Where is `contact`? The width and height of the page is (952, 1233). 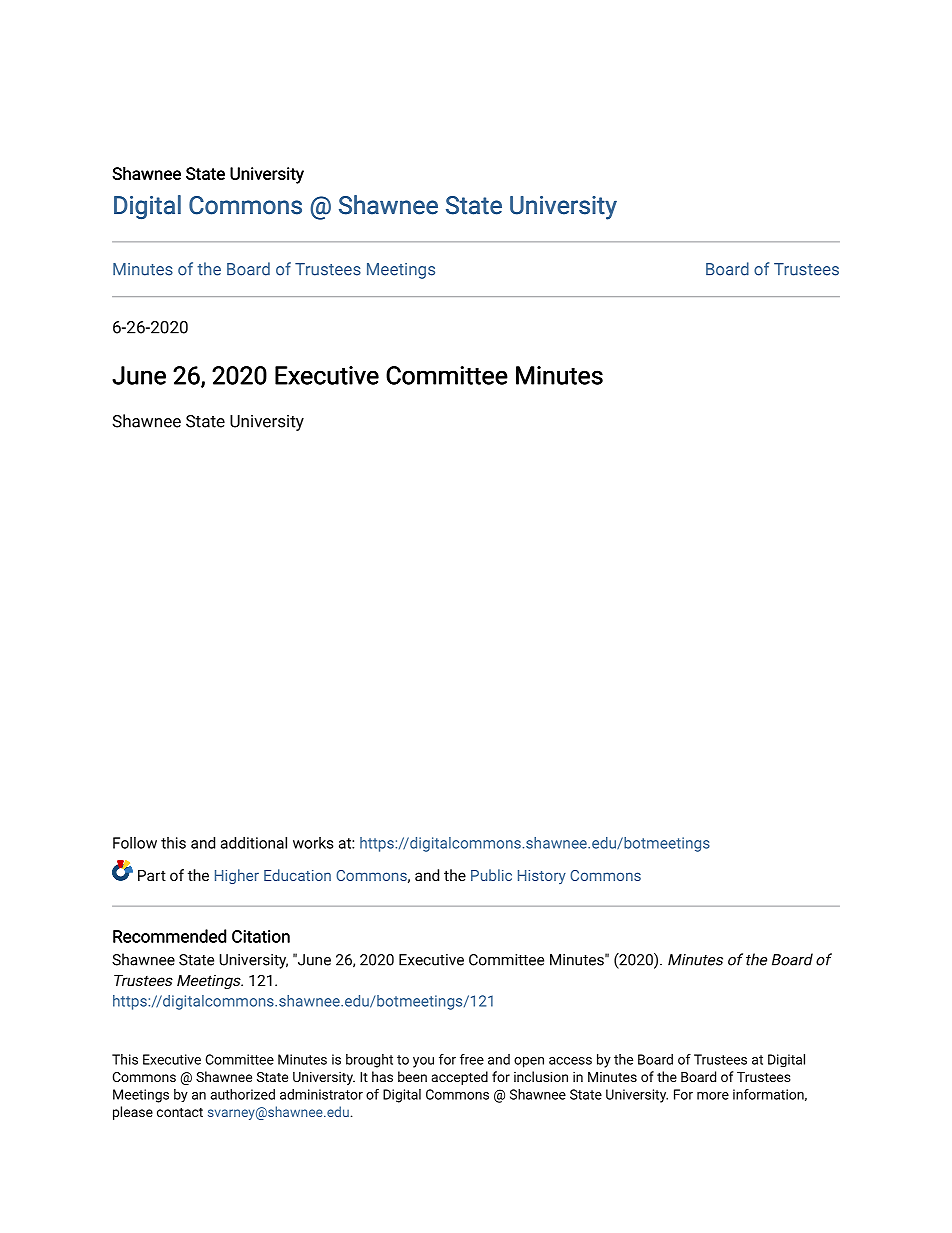 contact is located at coordinates (180, 1112).
